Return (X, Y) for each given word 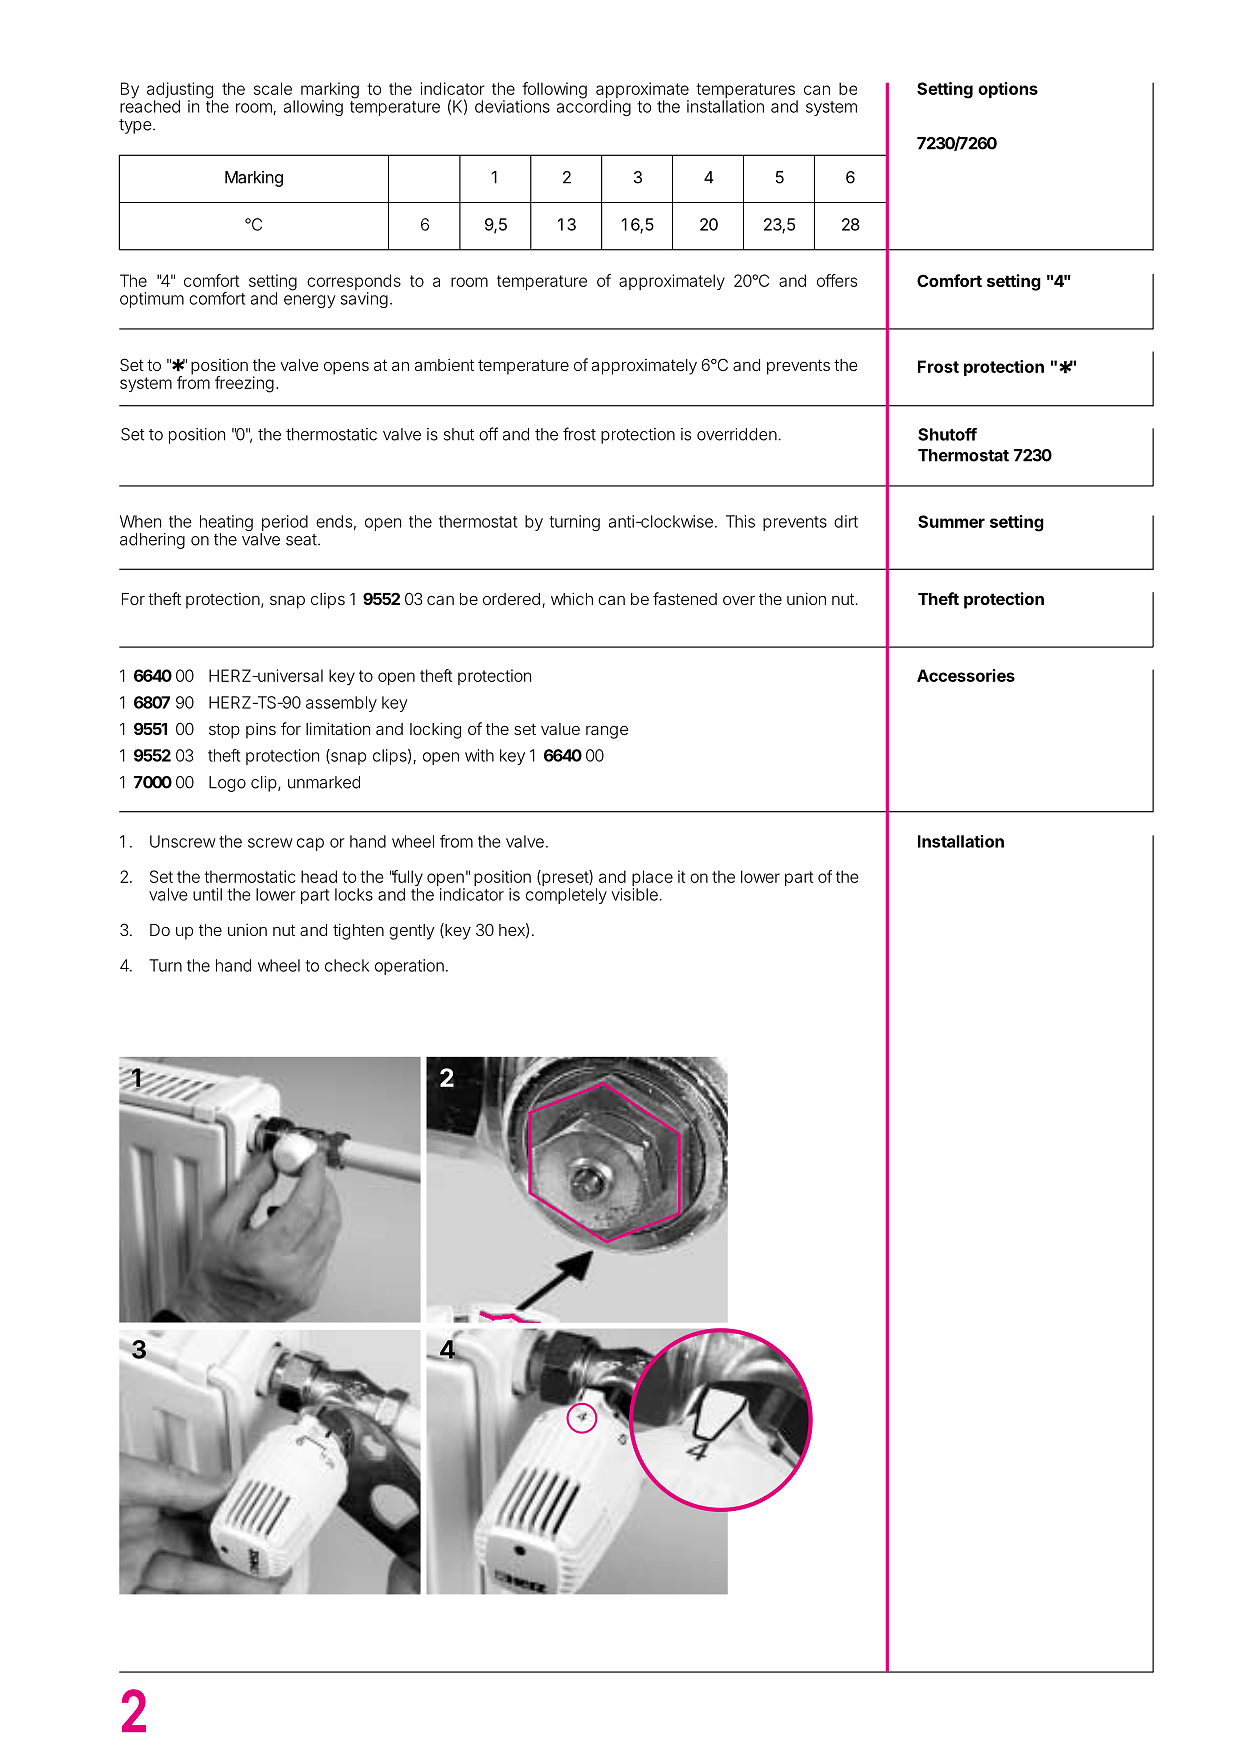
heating (226, 524)
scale (273, 88)
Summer (951, 521)
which (572, 598)
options (1008, 90)
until (207, 894)
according (594, 107)
